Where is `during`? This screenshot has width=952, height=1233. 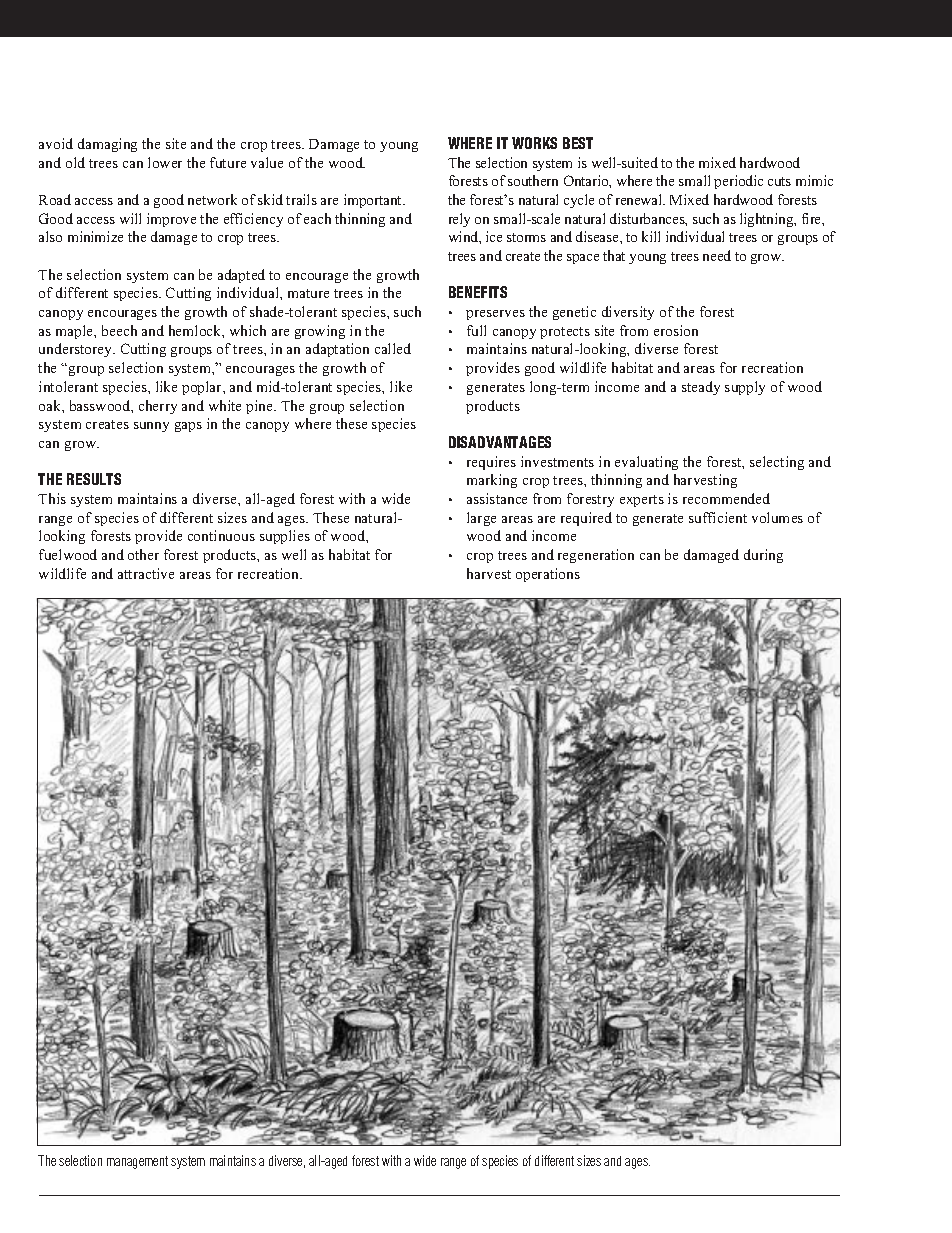 during is located at coordinates (763, 556).
